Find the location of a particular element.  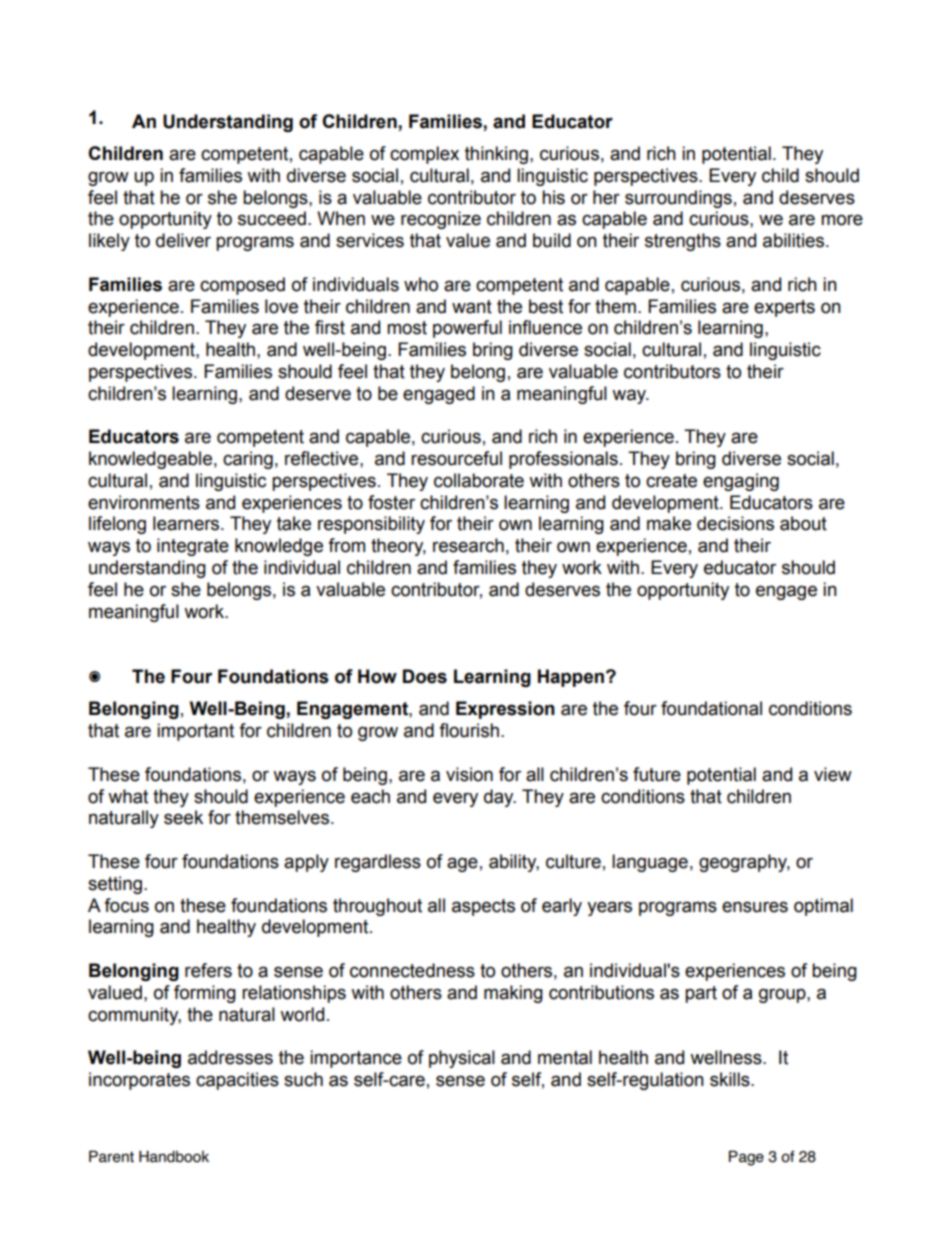

thinking is located at coordinates (496, 155).
